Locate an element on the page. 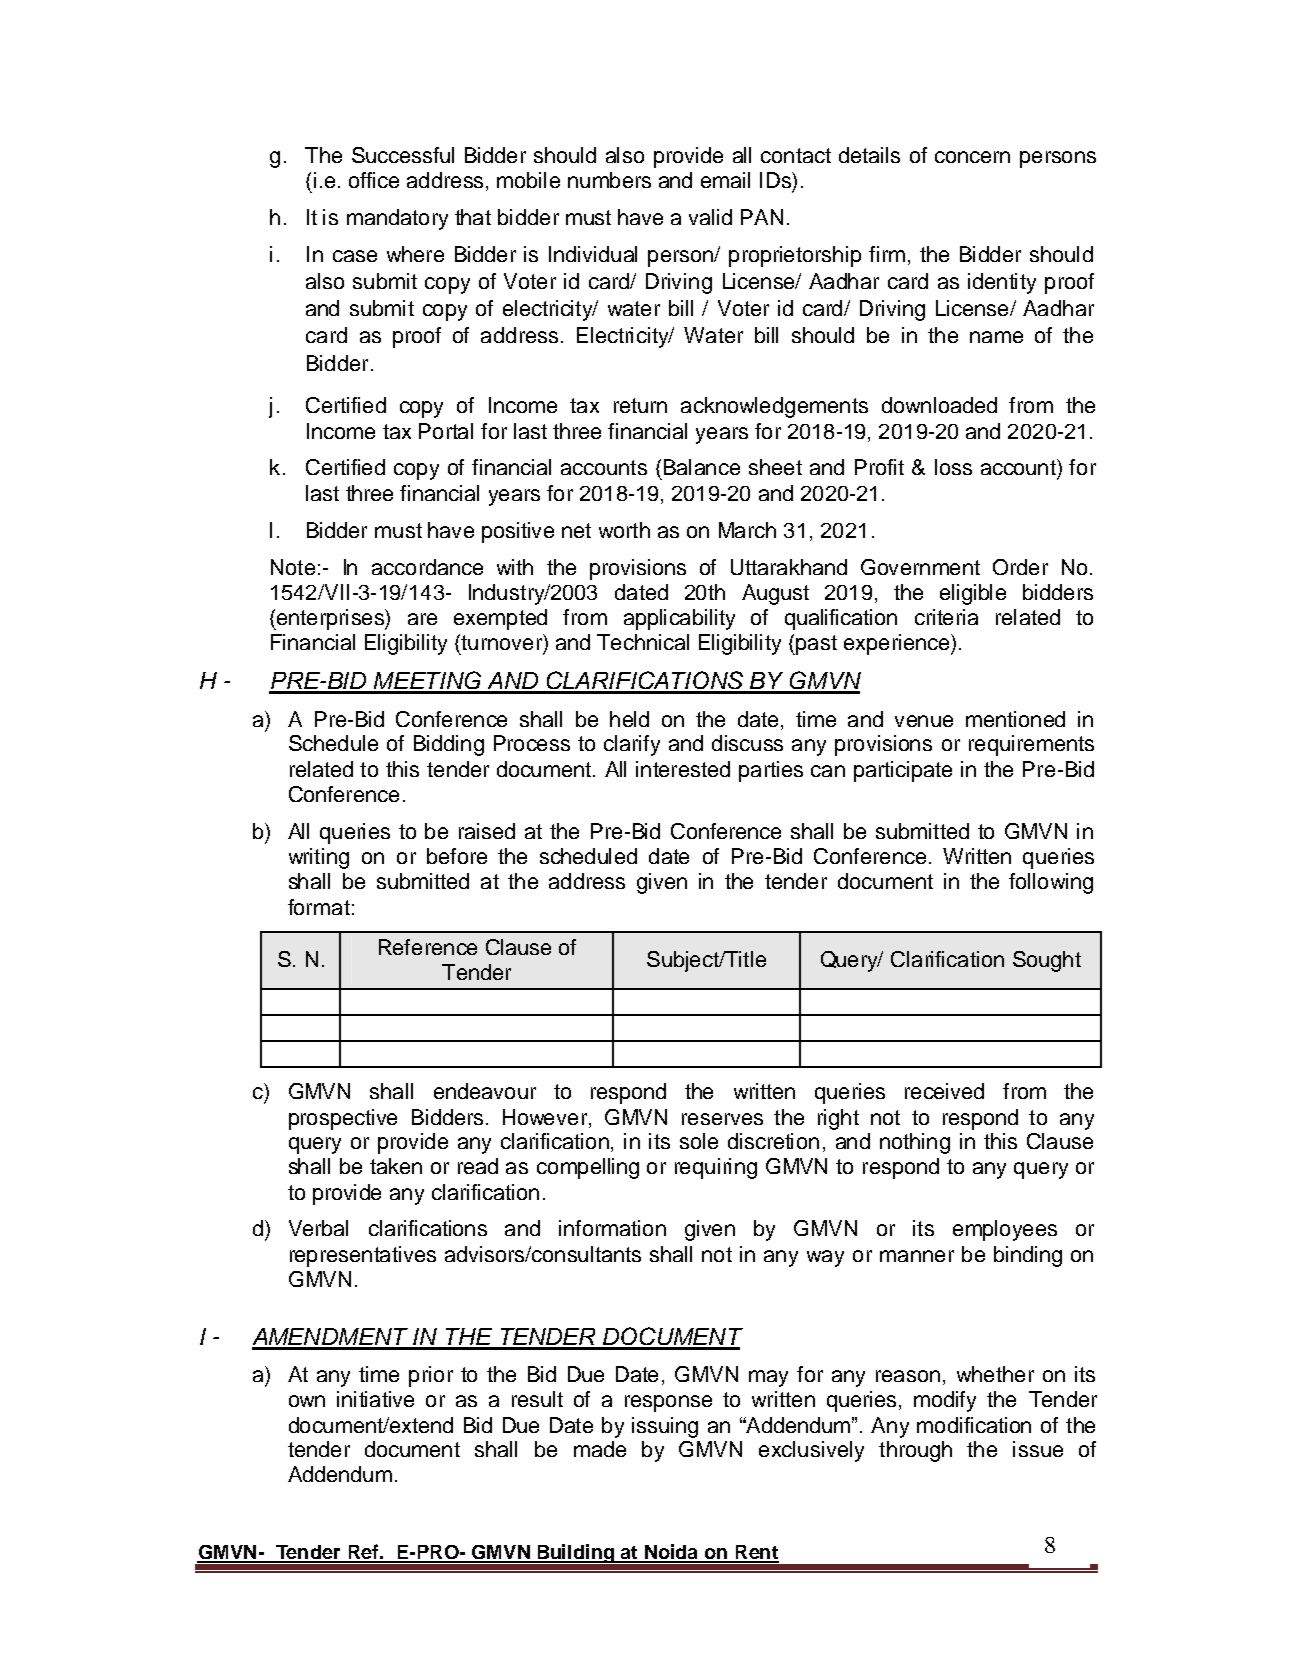 This page has height=1674, width=1294. before is located at coordinates (457, 856).
